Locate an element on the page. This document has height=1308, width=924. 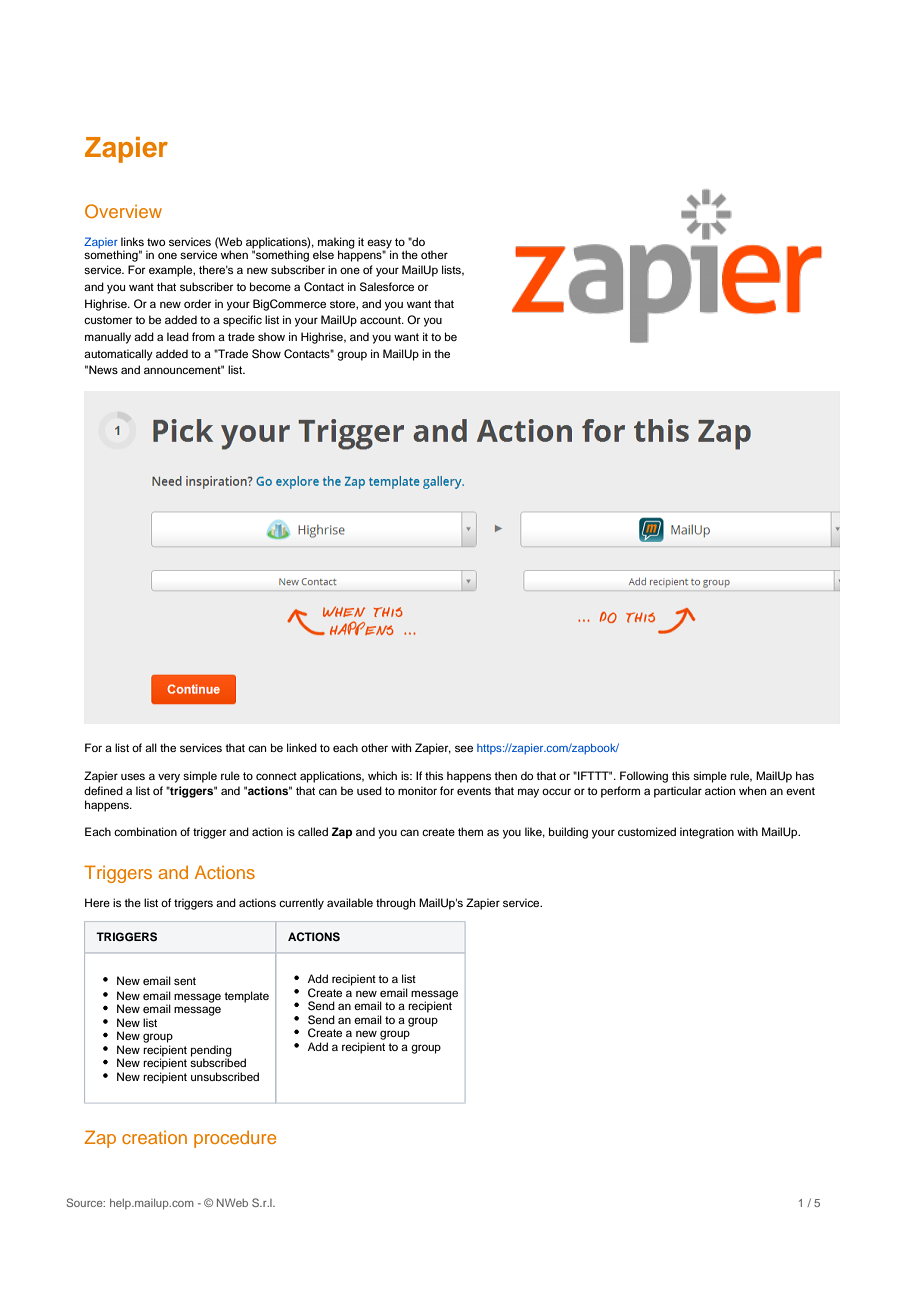
automatically is located at coordinates (118, 355).
